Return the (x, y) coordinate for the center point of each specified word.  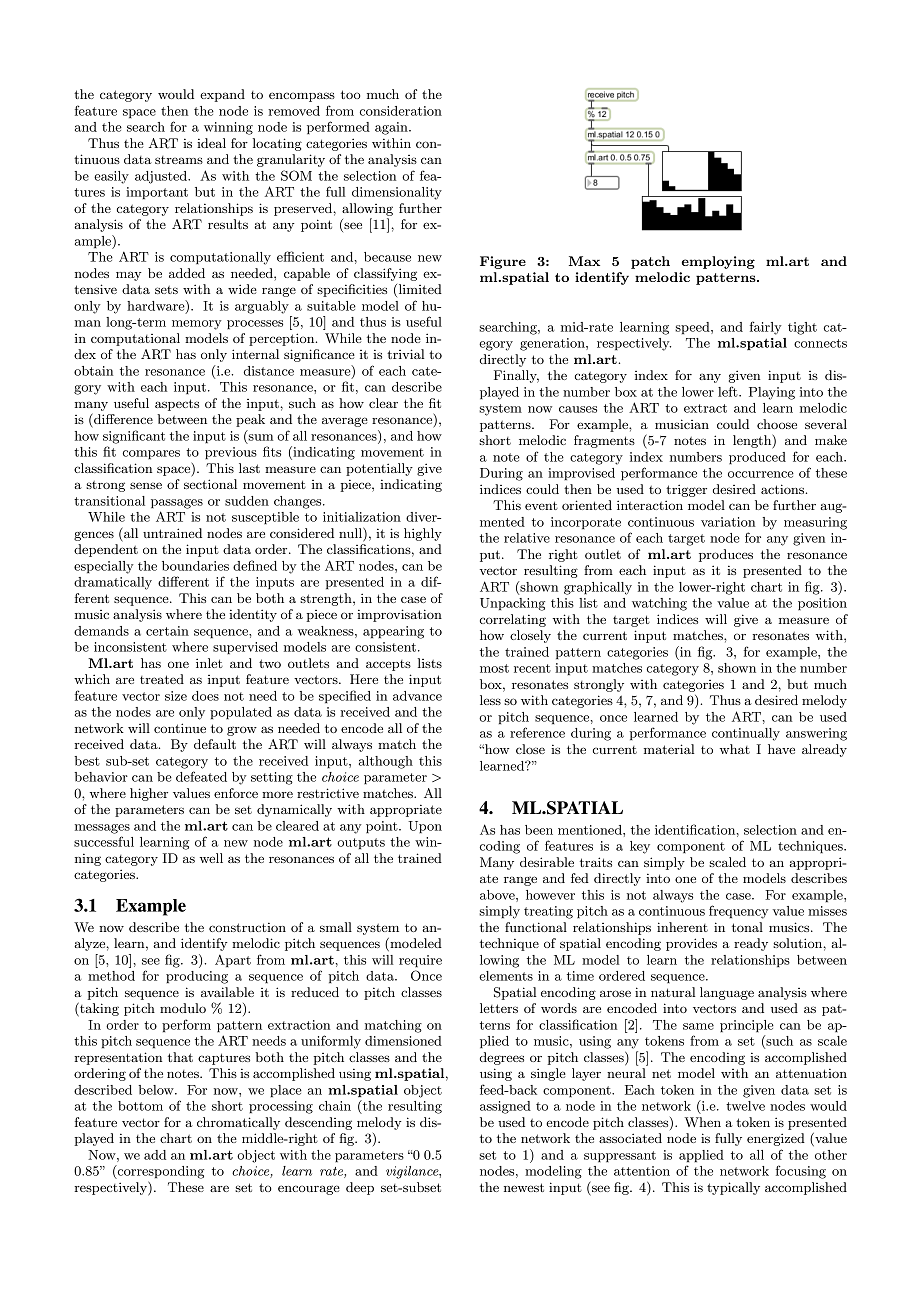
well (211, 858)
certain (167, 631)
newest (524, 1187)
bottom (140, 1106)
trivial (405, 354)
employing (718, 262)
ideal (211, 143)
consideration (400, 111)
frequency (738, 912)
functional (536, 927)
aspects (177, 405)
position (822, 604)
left (729, 391)
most (494, 668)
